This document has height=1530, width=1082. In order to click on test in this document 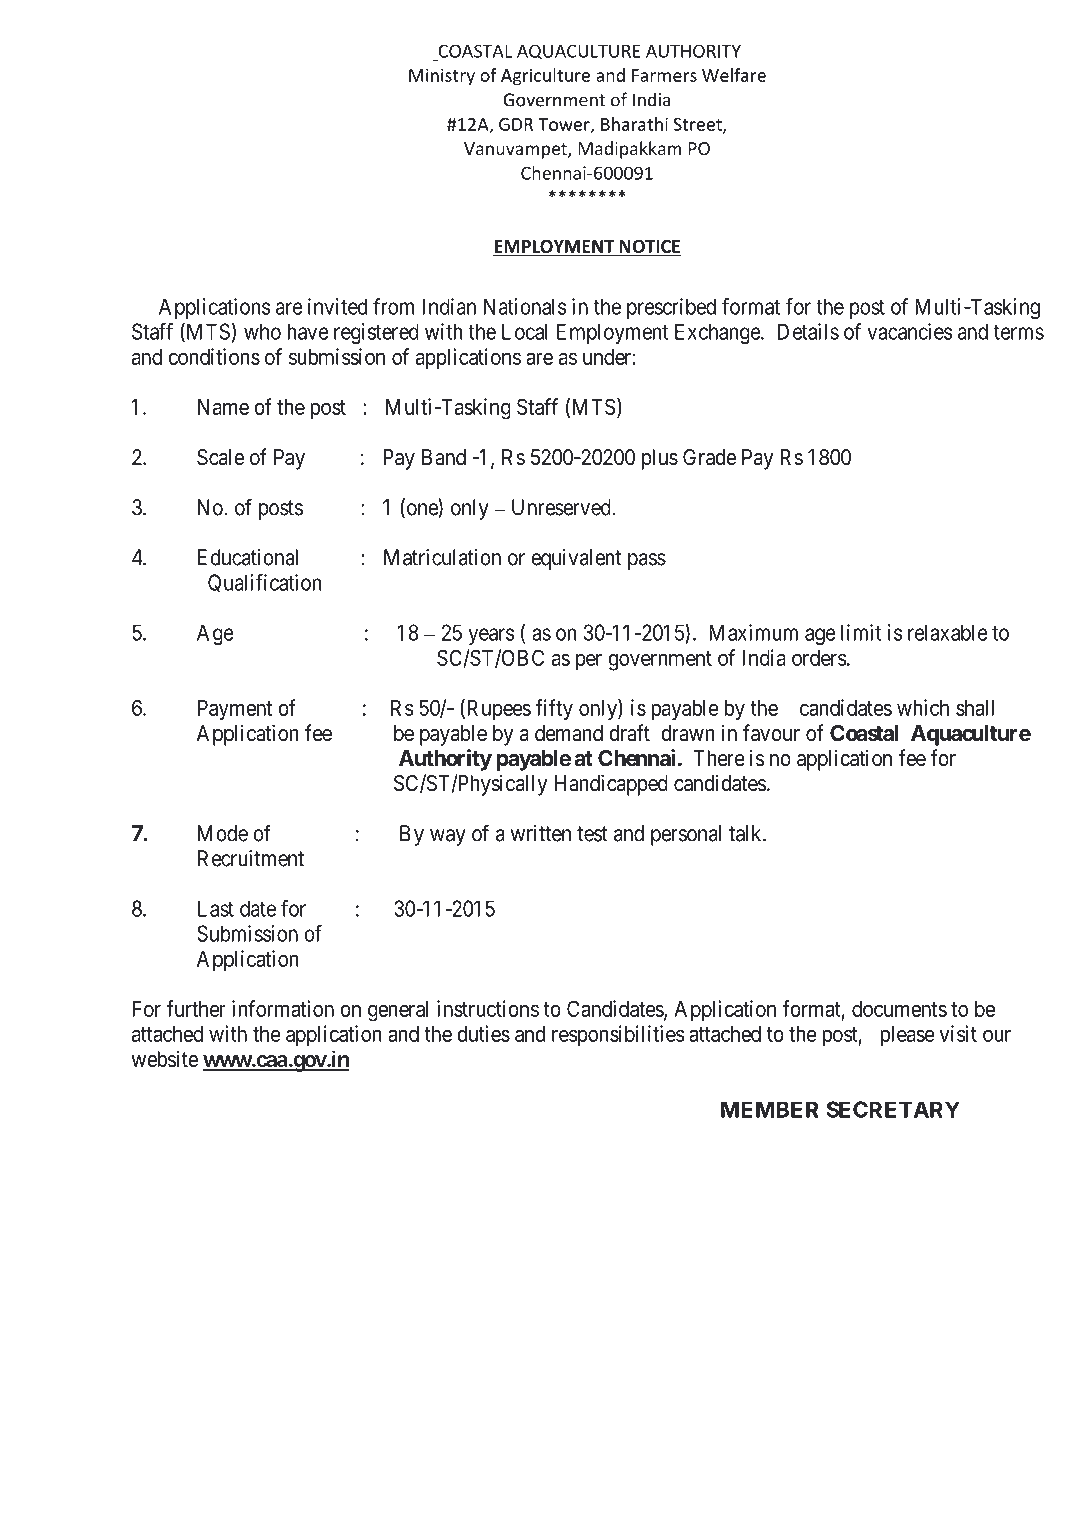, I will do `click(592, 834)`.
